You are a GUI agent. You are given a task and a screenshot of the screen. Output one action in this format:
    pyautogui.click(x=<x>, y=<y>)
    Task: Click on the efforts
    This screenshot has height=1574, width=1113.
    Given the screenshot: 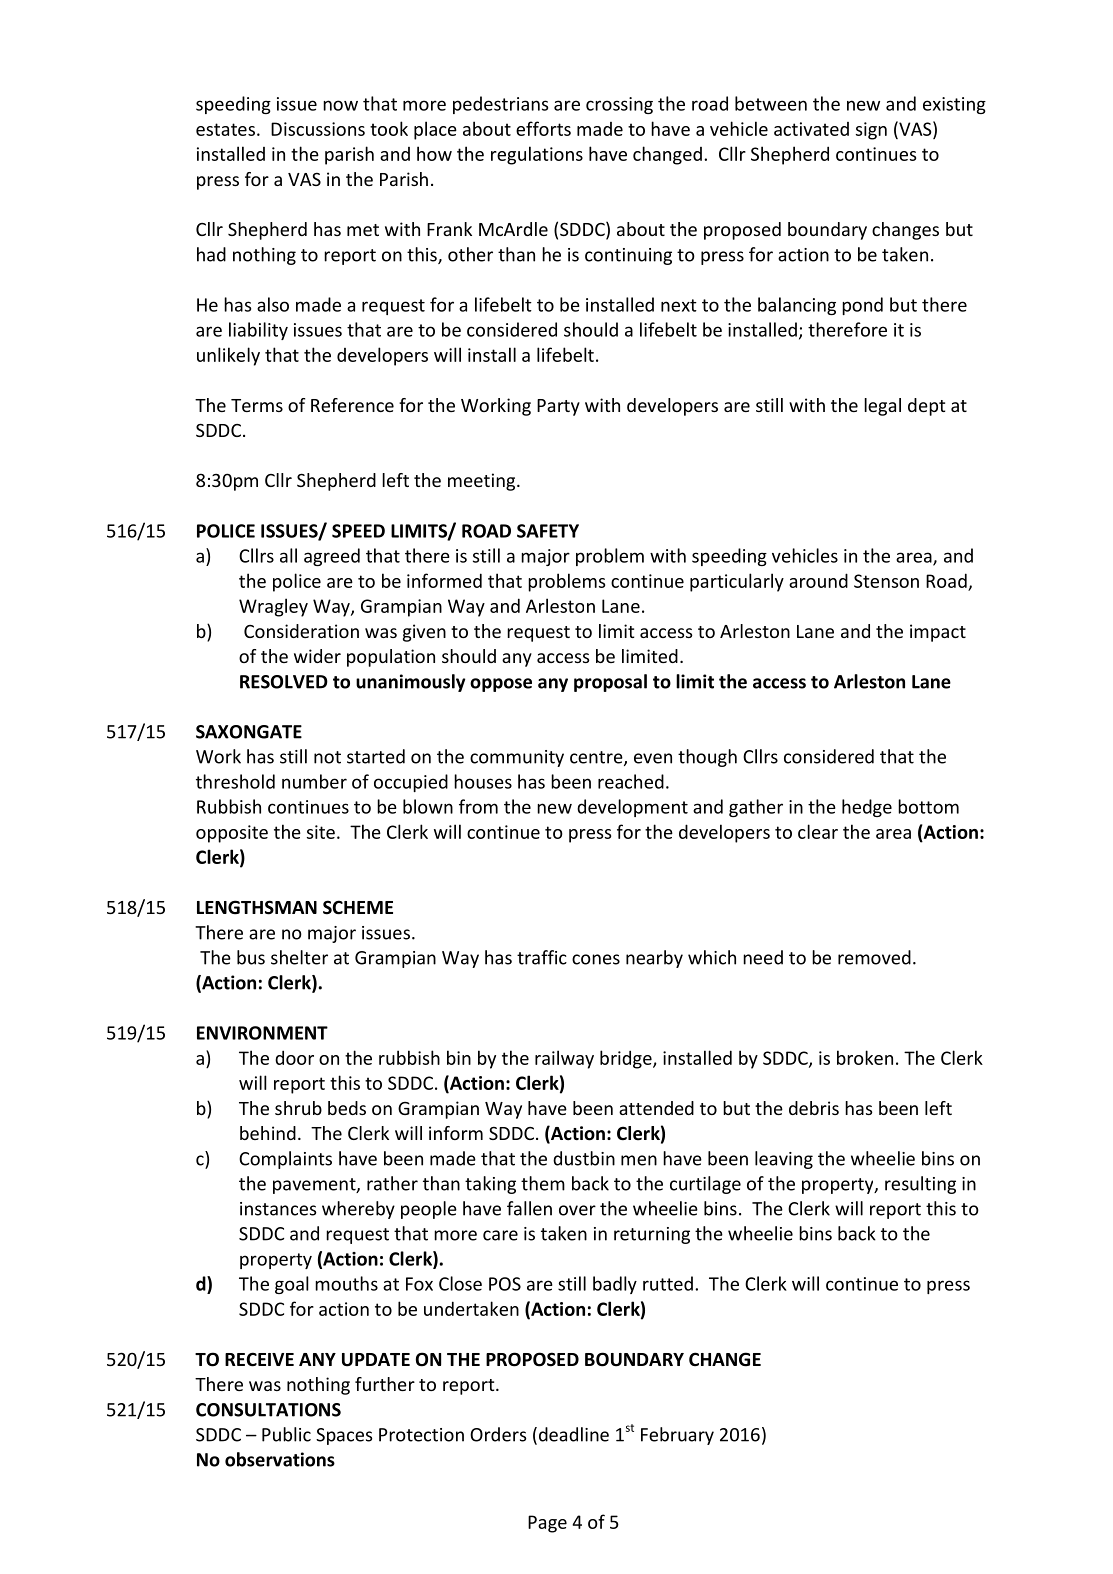 What is the action you would take?
    pyautogui.click(x=543, y=128)
